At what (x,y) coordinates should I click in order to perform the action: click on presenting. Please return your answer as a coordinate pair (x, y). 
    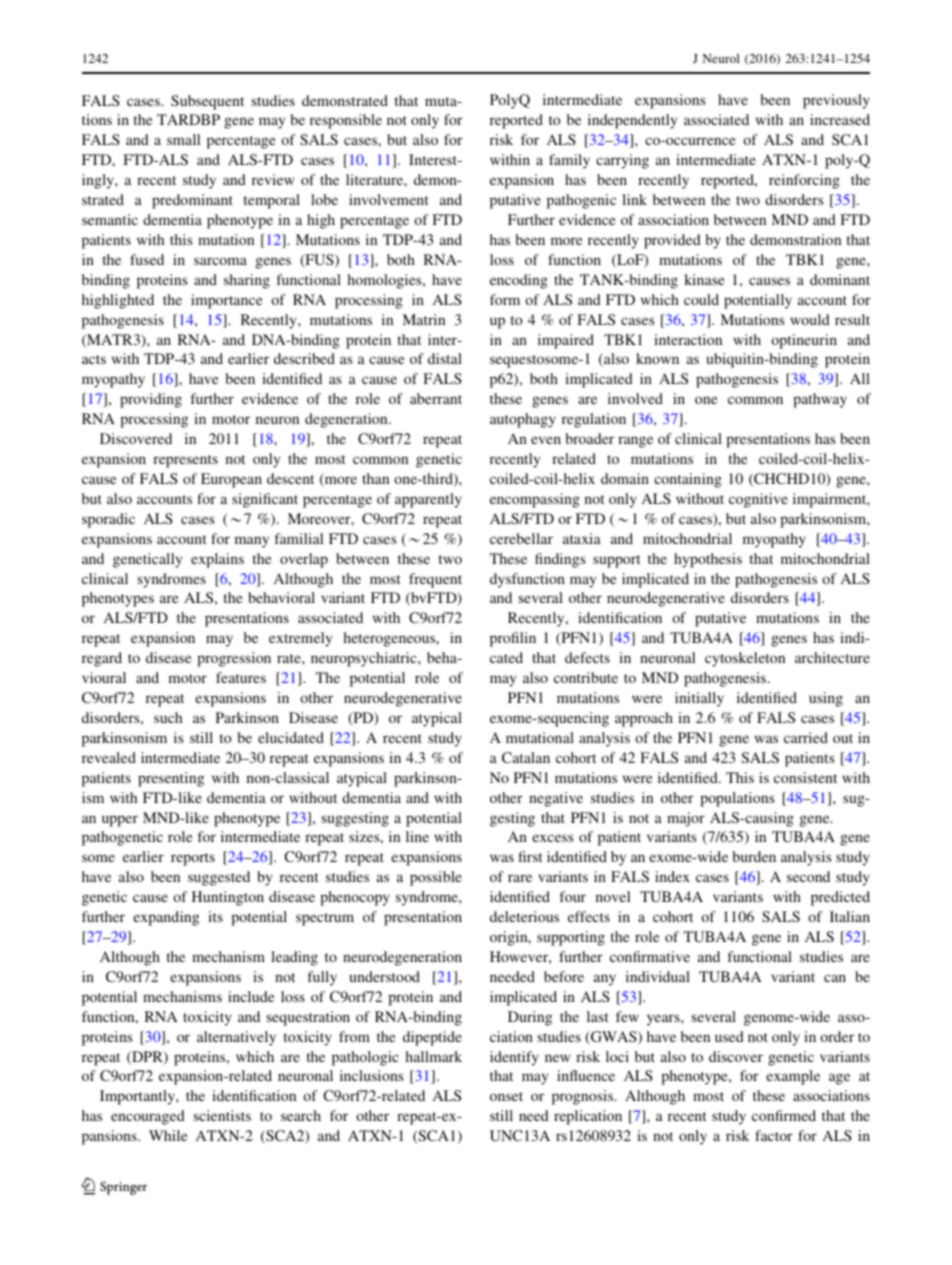
    Looking at the image, I should click on (171, 779).
